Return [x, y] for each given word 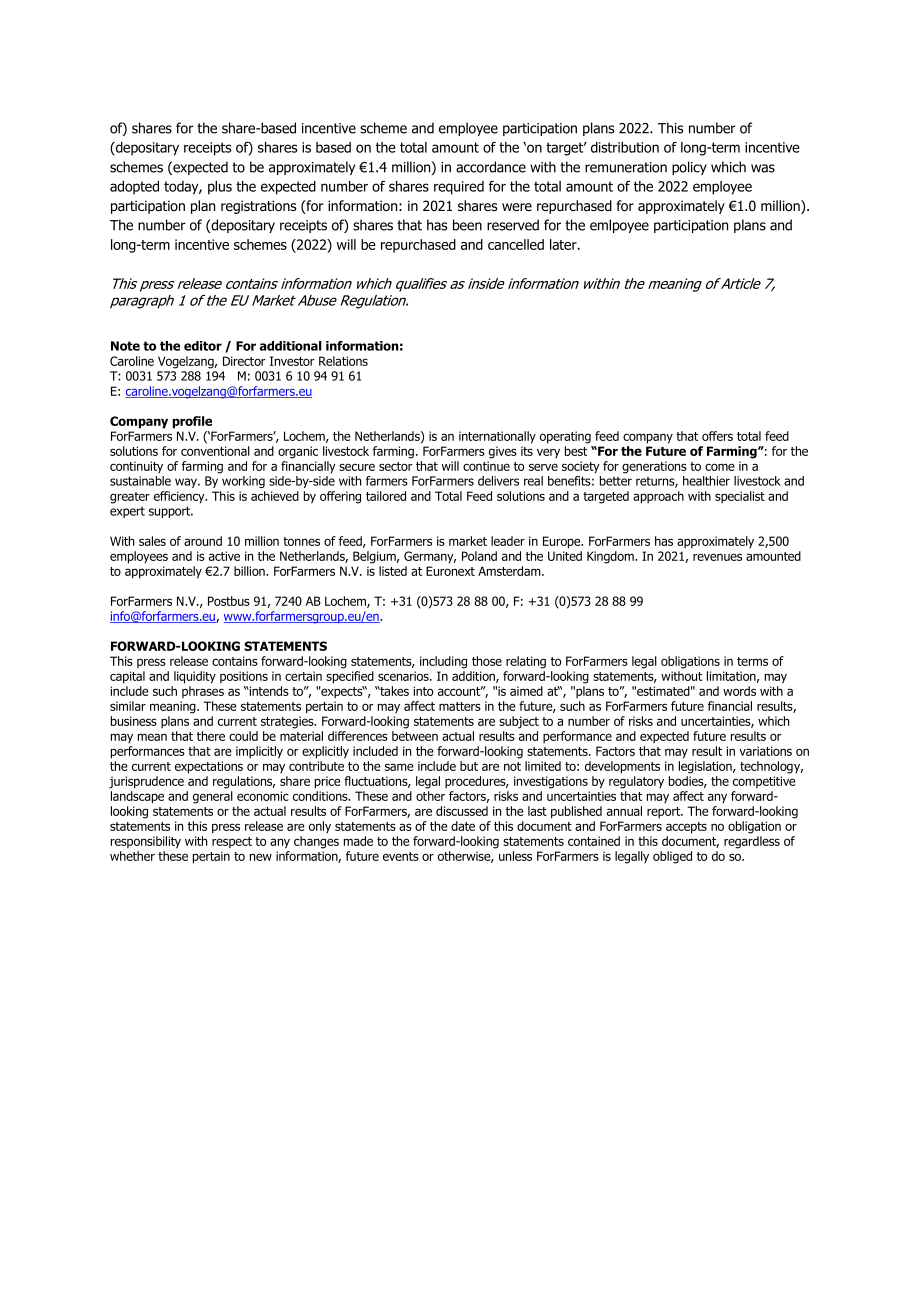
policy [689, 168]
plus [220, 188]
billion [250, 571]
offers [717, 436]
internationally [497, 437]
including [443, 662]
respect [232, 842]
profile [192, 422]
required [459, 188]
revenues [717, 557]
